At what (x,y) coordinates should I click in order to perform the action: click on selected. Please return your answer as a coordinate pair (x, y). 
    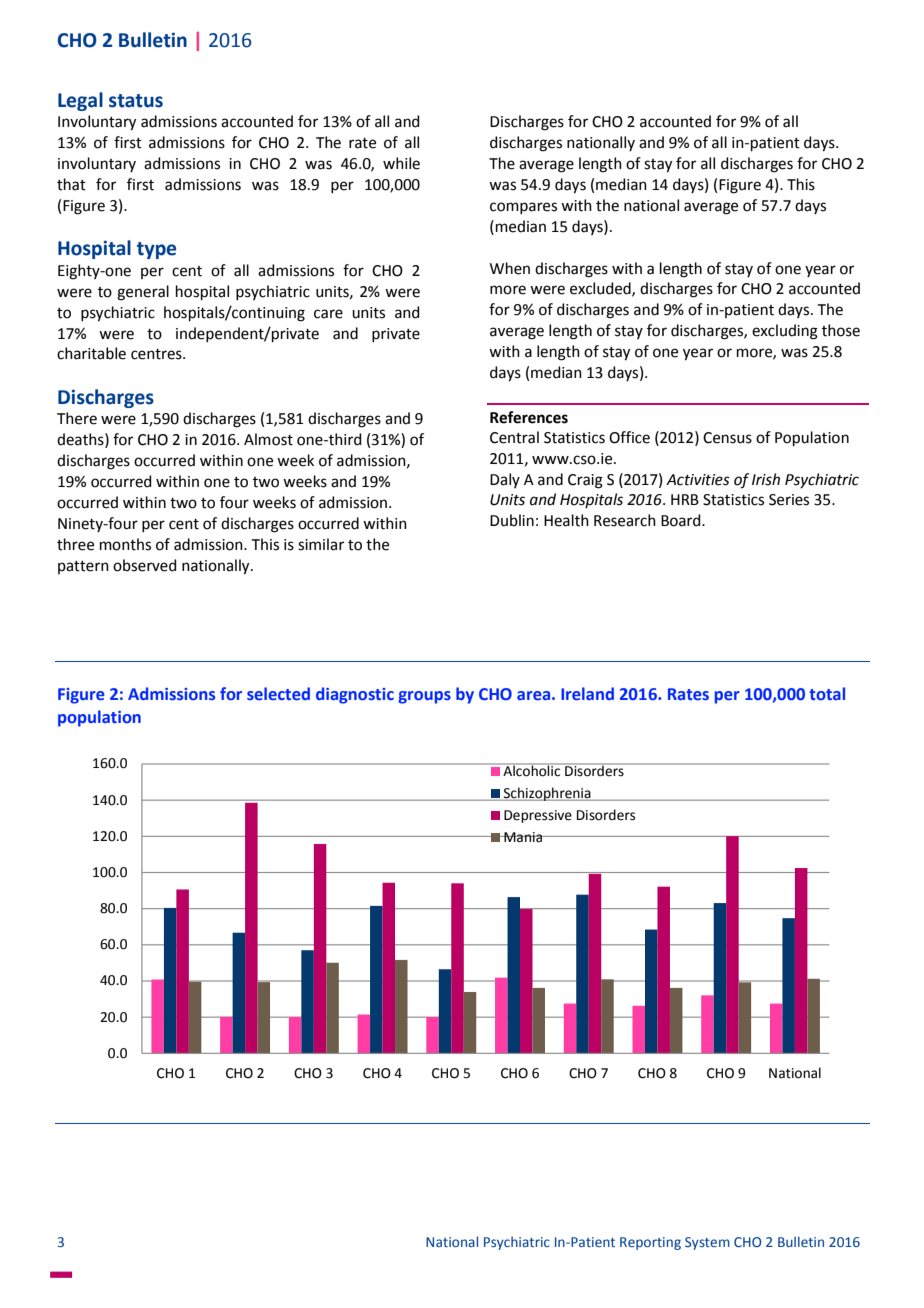
    Looking at the image, I should click on (278, 693).
